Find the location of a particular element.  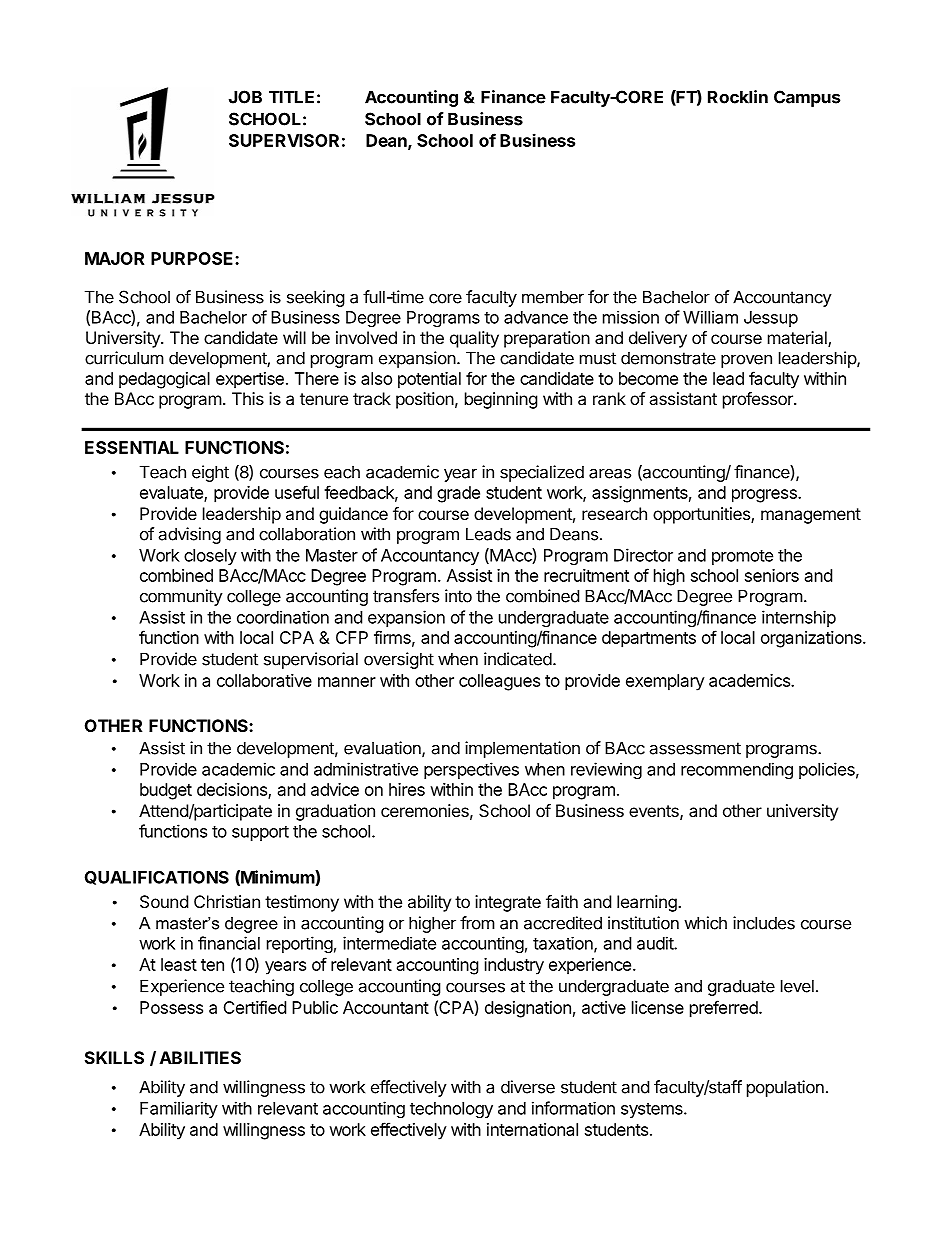

JOB is located at coordinates (245, 97).
